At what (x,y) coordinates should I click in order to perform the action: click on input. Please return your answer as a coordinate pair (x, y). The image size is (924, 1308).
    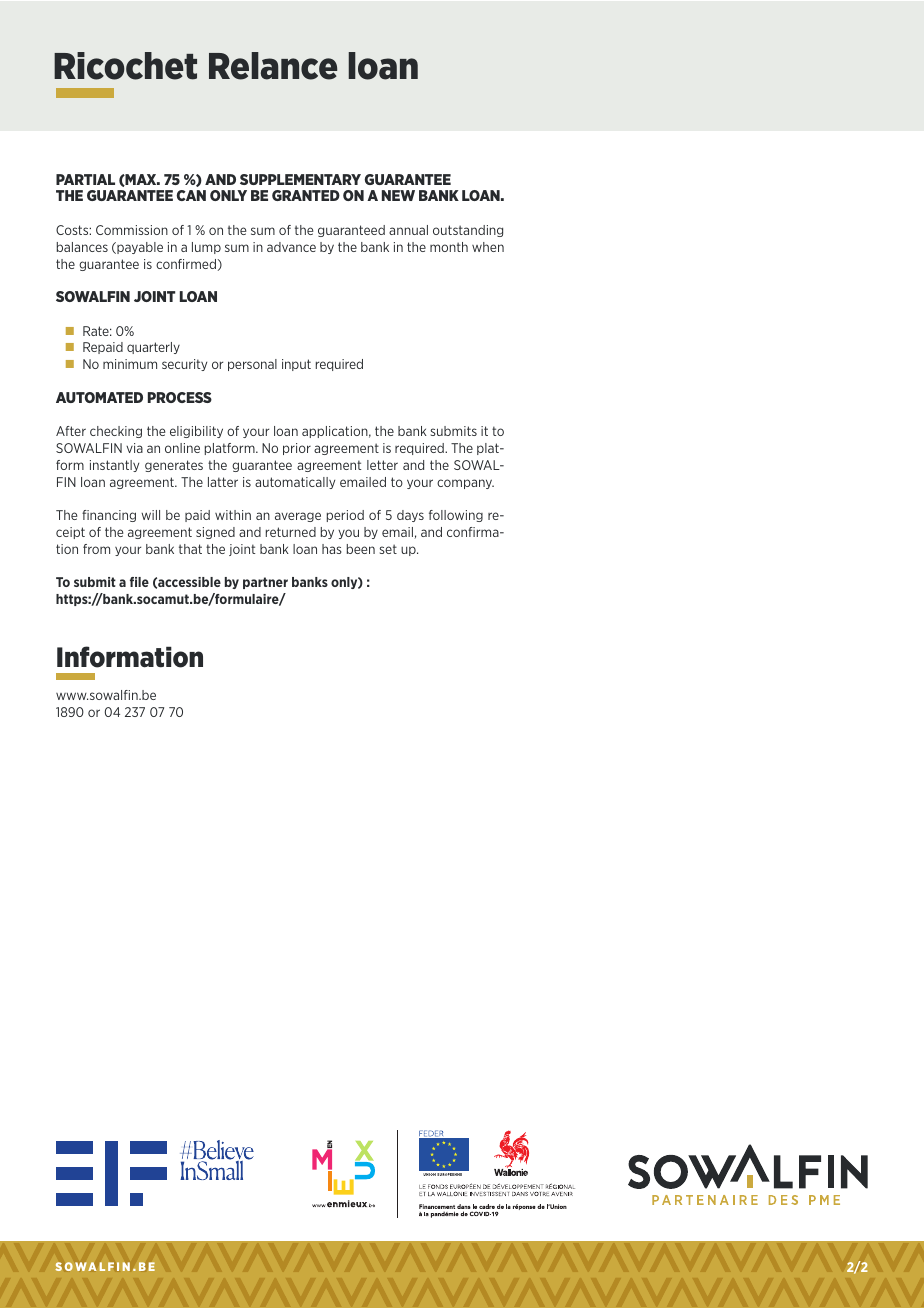
    Looking at the image, I should click on (296, 365).
